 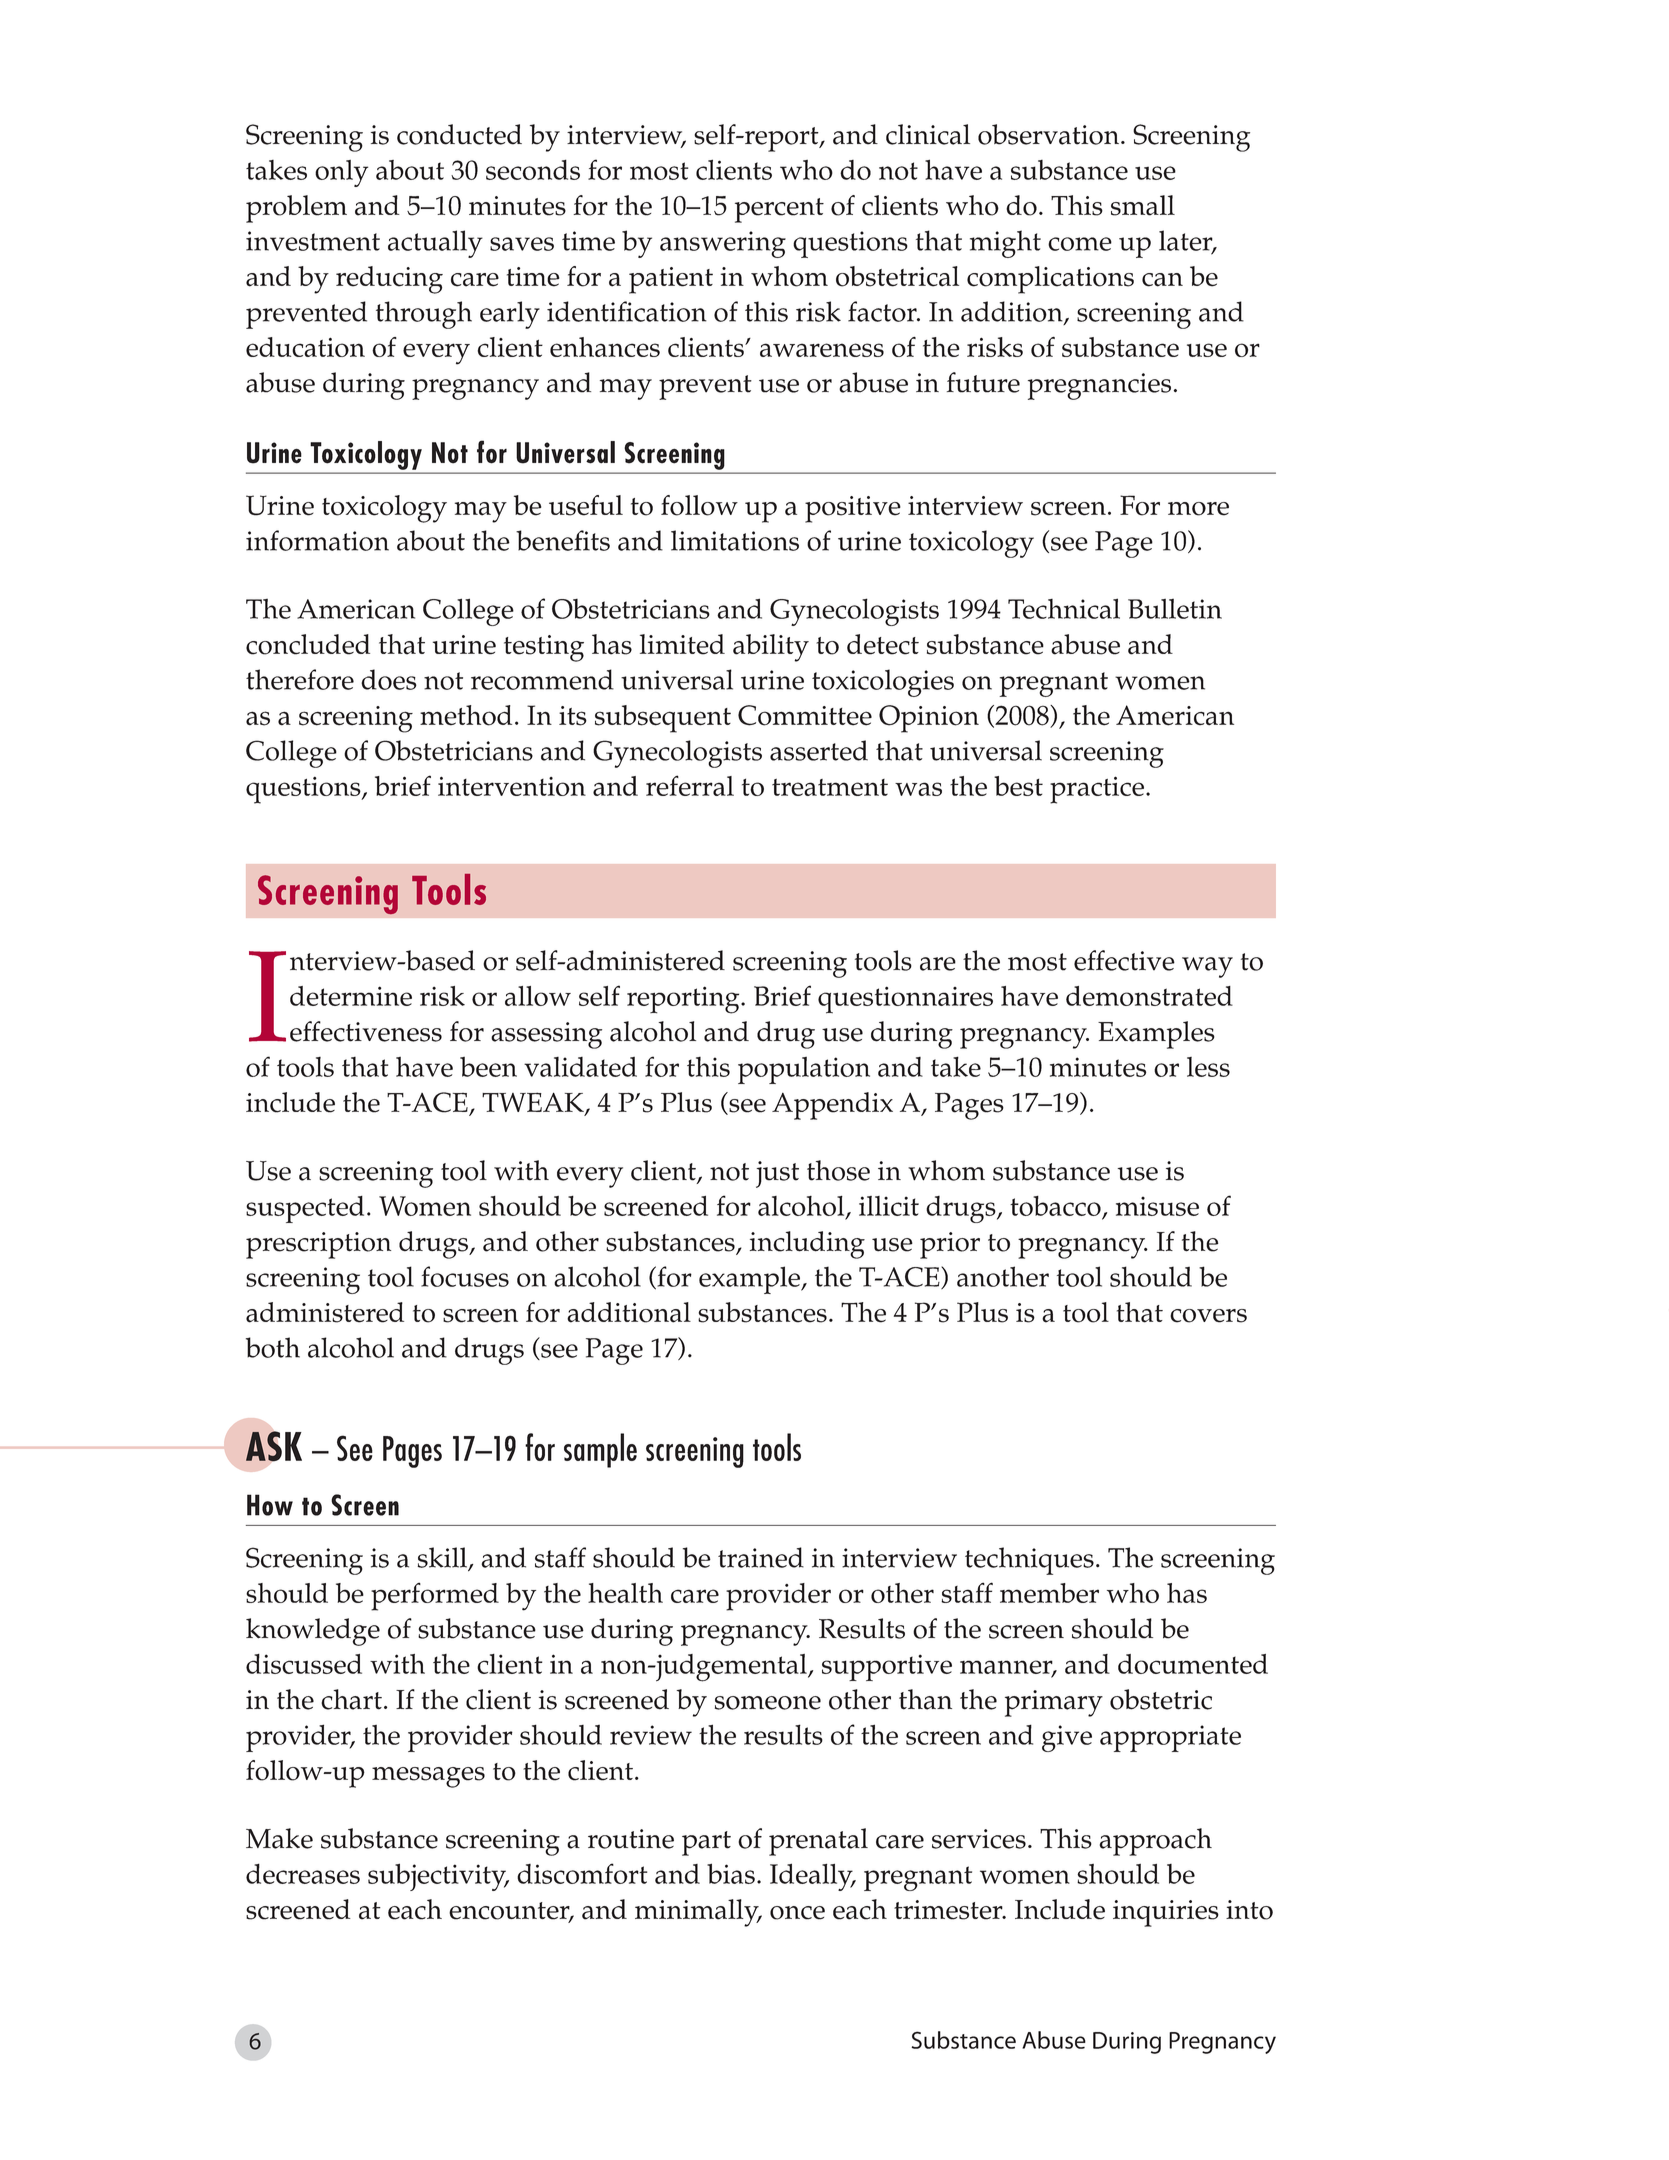 I want to click on subjectivity, so click(x=438, y=1877).
